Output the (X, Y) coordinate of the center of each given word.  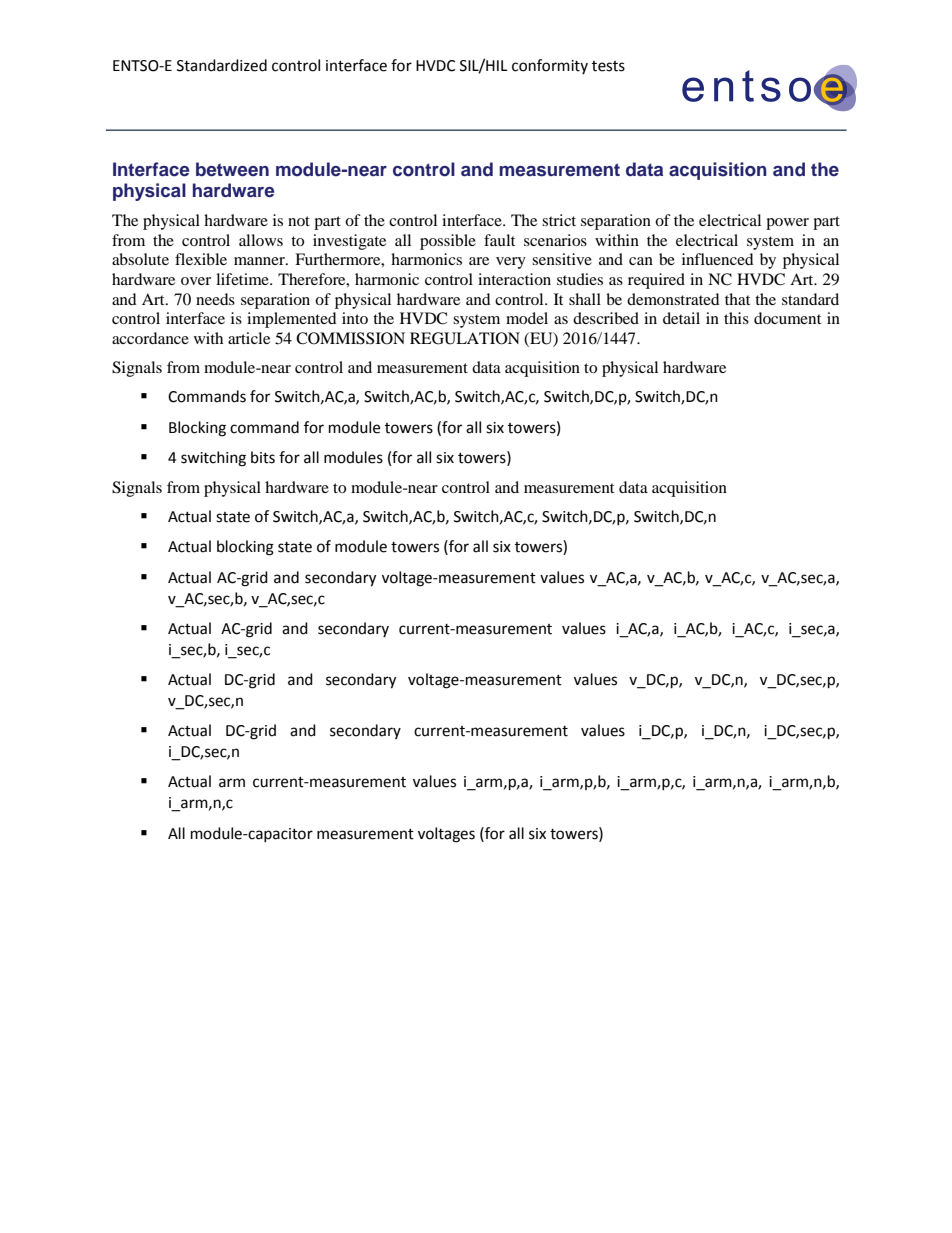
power (787, 224)
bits (263, 457)
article (249, 338)
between (232, 169)
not (299, 221)
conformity (550, 66)
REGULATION (465, 338)
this (736, 318)
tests (608, 66)
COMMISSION (350, 338)
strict (559, 220)
